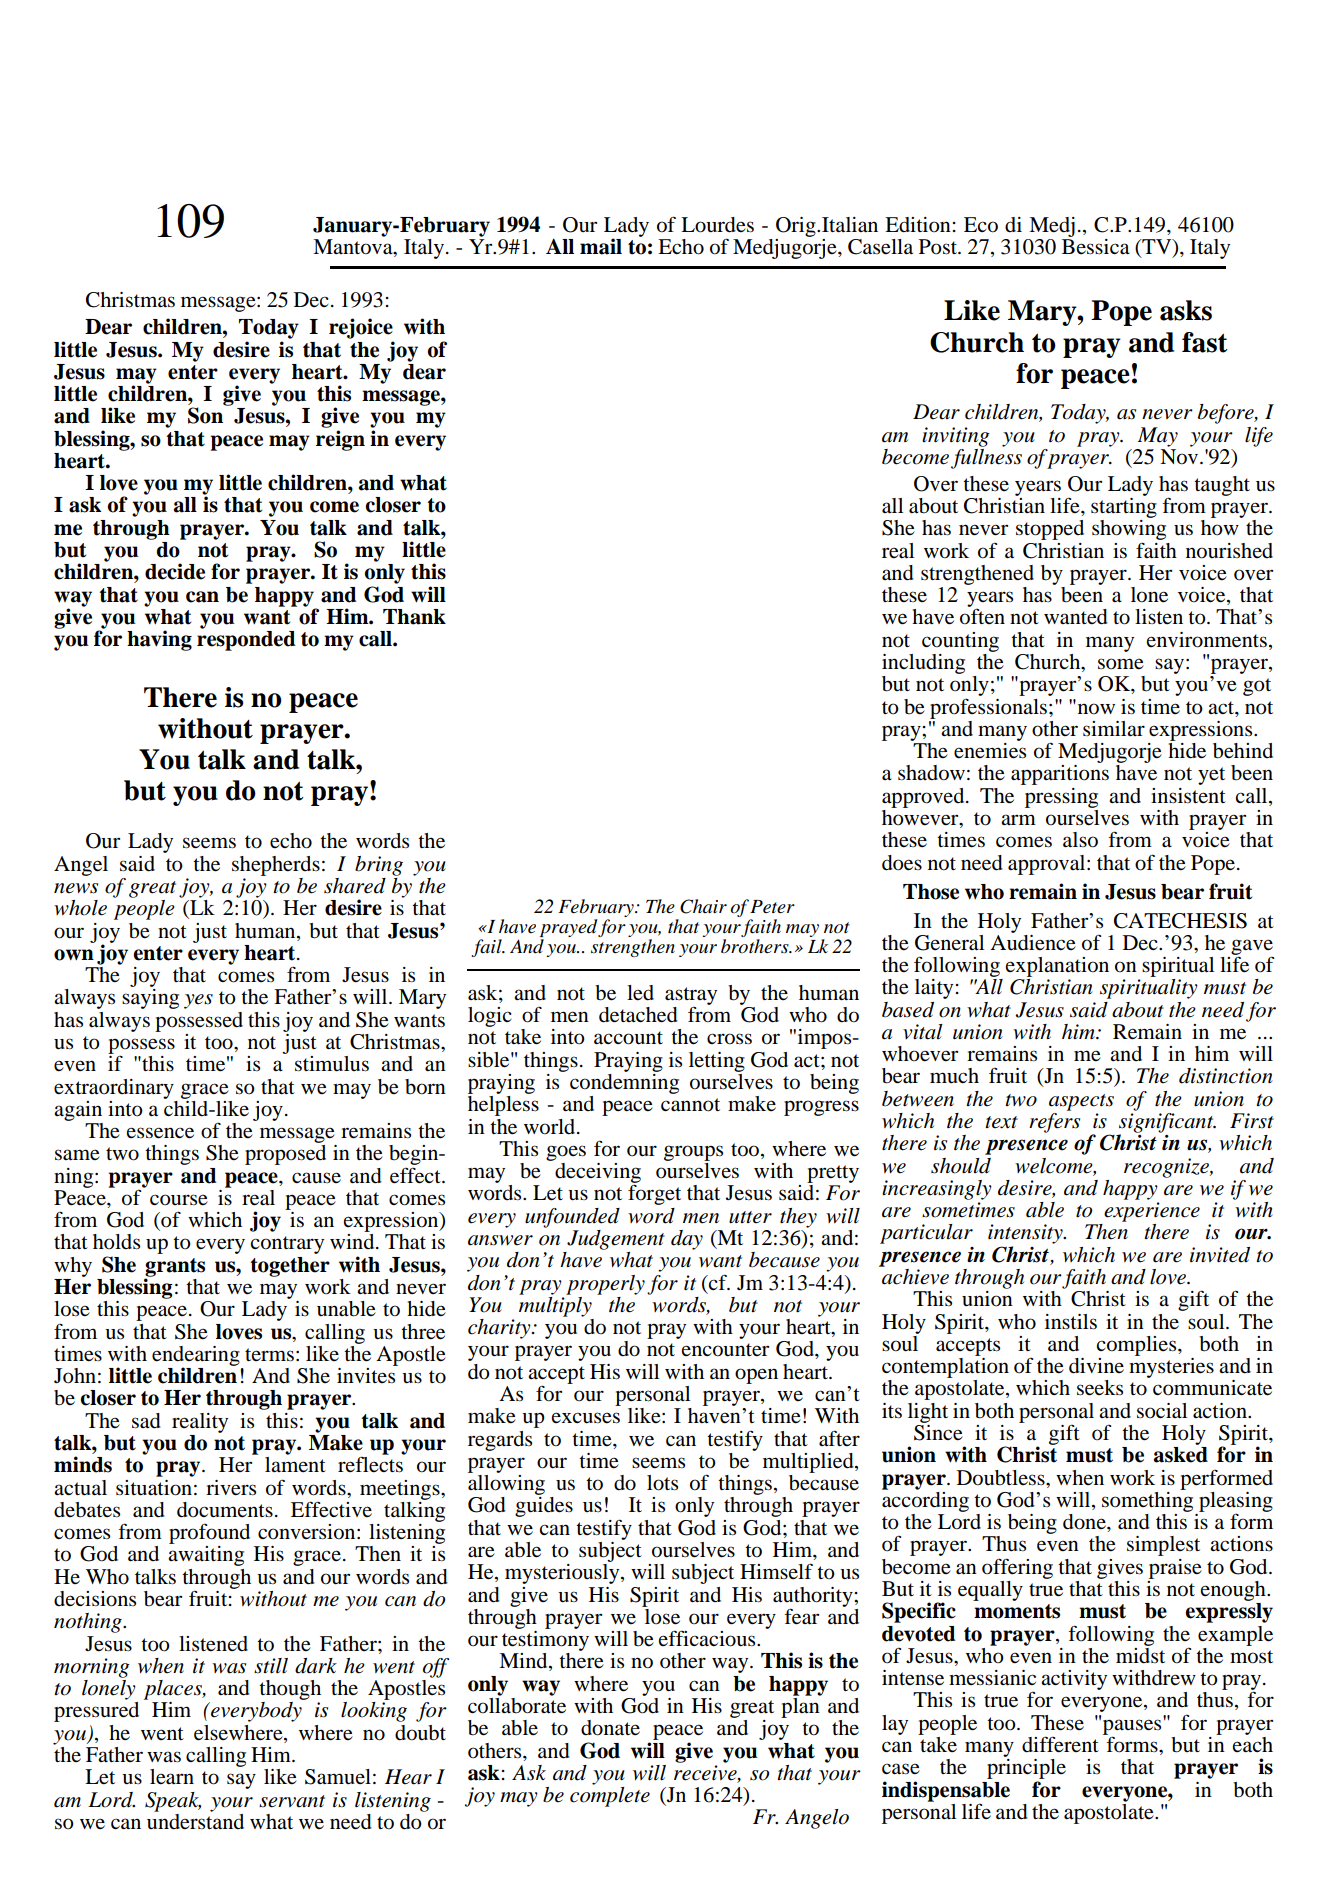 Image resolution: width=1326 pixels, height=1894 pixels. I want to click on yes, so click(198, 1001).
